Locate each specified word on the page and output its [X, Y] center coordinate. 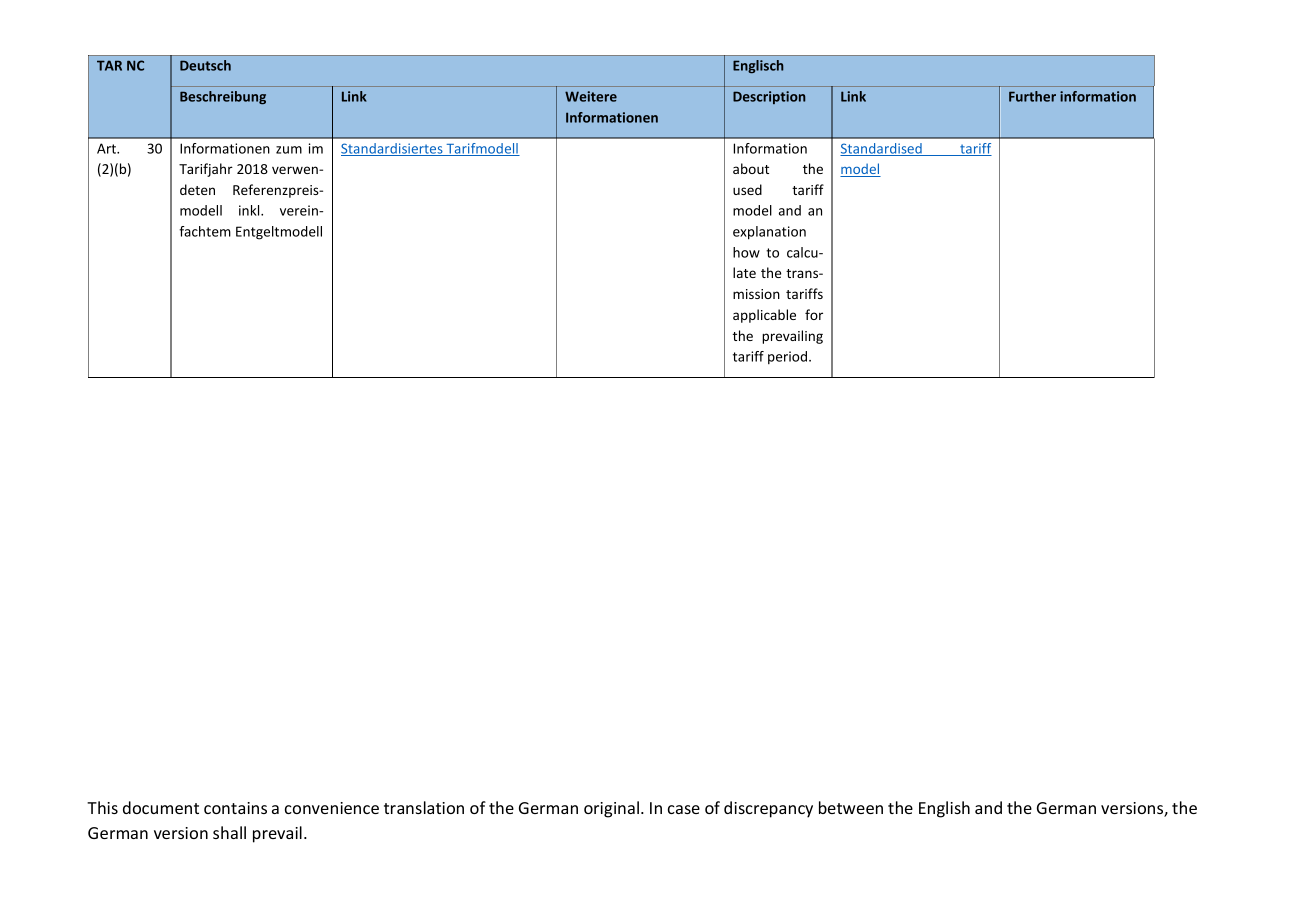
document [161, 807]
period [787, 357]
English [944, 809]
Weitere [591, 96]
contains [235, 808]
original [613, 809]
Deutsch [205, 65]
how [746, 252]
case [684, 809]
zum [289, 150]
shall [229, 832]
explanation [769, 233]
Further [1032, 96]
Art [107, 148]
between [851, 807]
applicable [764, 316]
